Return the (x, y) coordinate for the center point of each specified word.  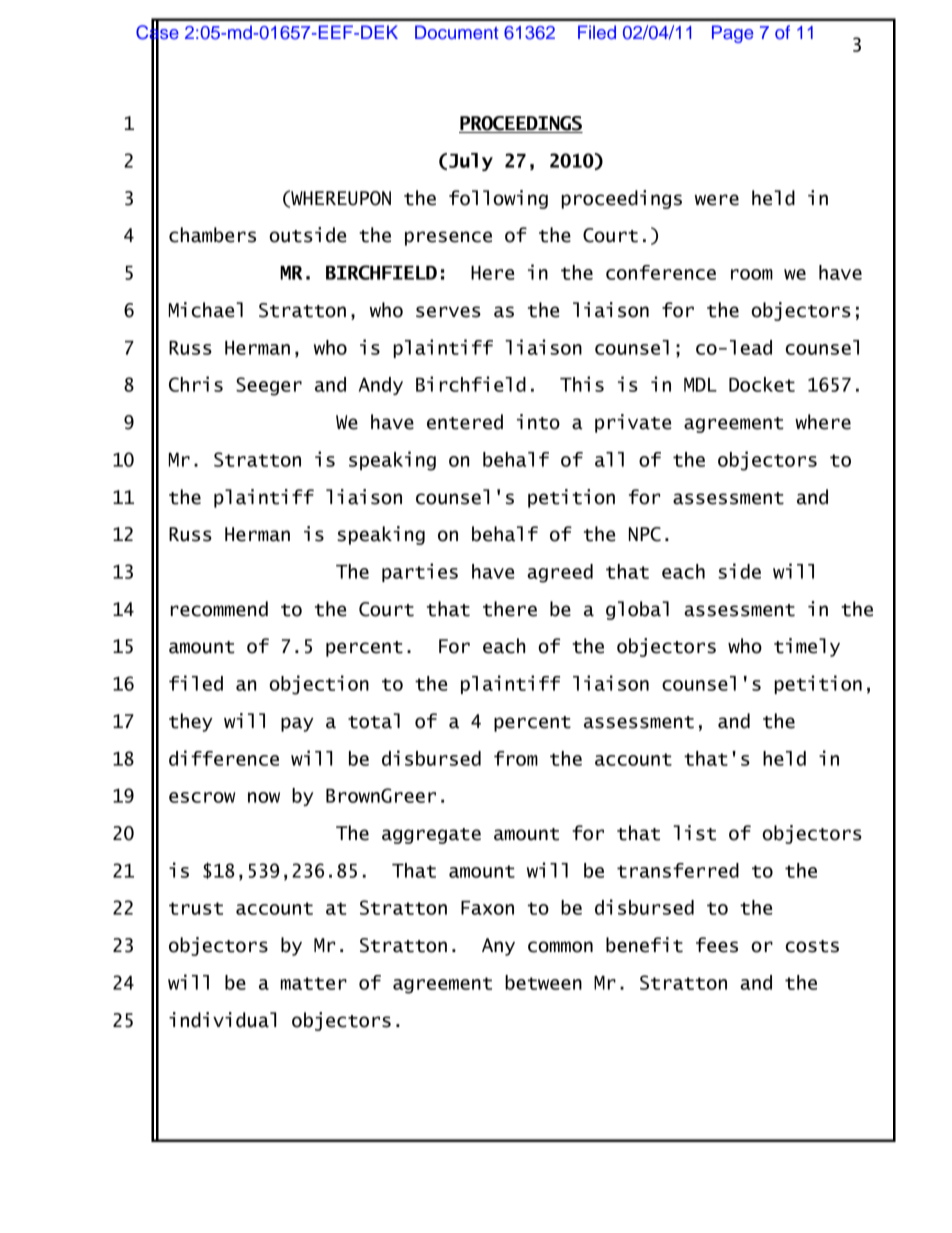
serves (448, 312)
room (752, 274)
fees (717, 945)
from (516, 758)
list (694, 833)
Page (732, 34)
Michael (206, 310)
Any (498, 947)
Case (157, 32)
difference (224, 758)
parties (420, 572)
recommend (219, 609)
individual (222, 1020)
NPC (645, 534)
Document (456, 32)
